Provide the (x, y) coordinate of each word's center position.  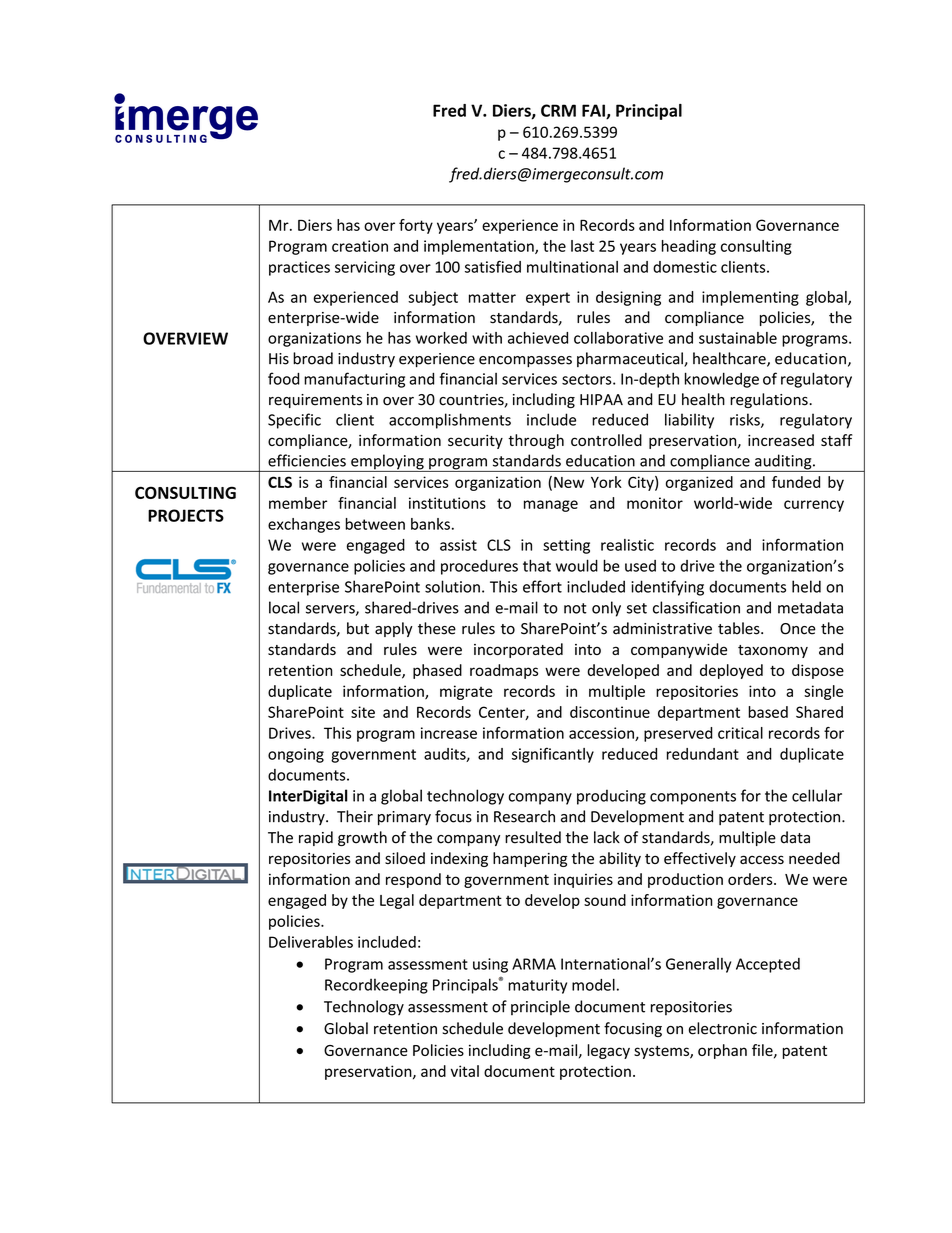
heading (689, 247)
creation (360, 246)
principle (540, 1007)
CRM (558, 110)
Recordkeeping (376, 986)
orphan (722, 1051)
